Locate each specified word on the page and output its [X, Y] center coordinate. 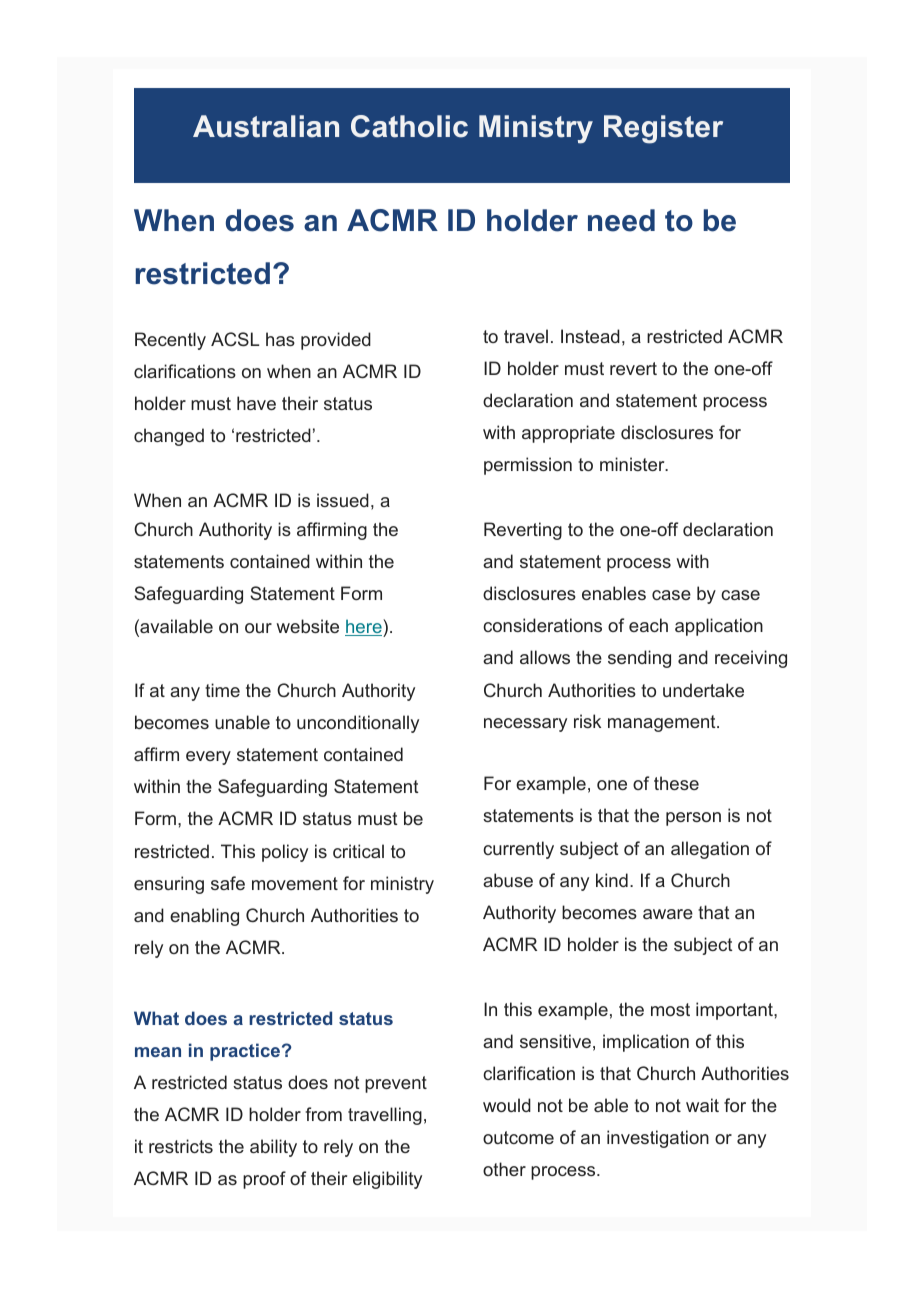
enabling [204, 917]
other [504, 1169]
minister [633, 464]
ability [273, 1148]
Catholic [409, 126]
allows [545, 657]
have [256, 403]
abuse [508, 880]
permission [528, 466]
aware [668, 914]
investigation [658, 1139]
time [222, 690]
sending [639, 659]
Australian [266, 126]
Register [663, 129]
